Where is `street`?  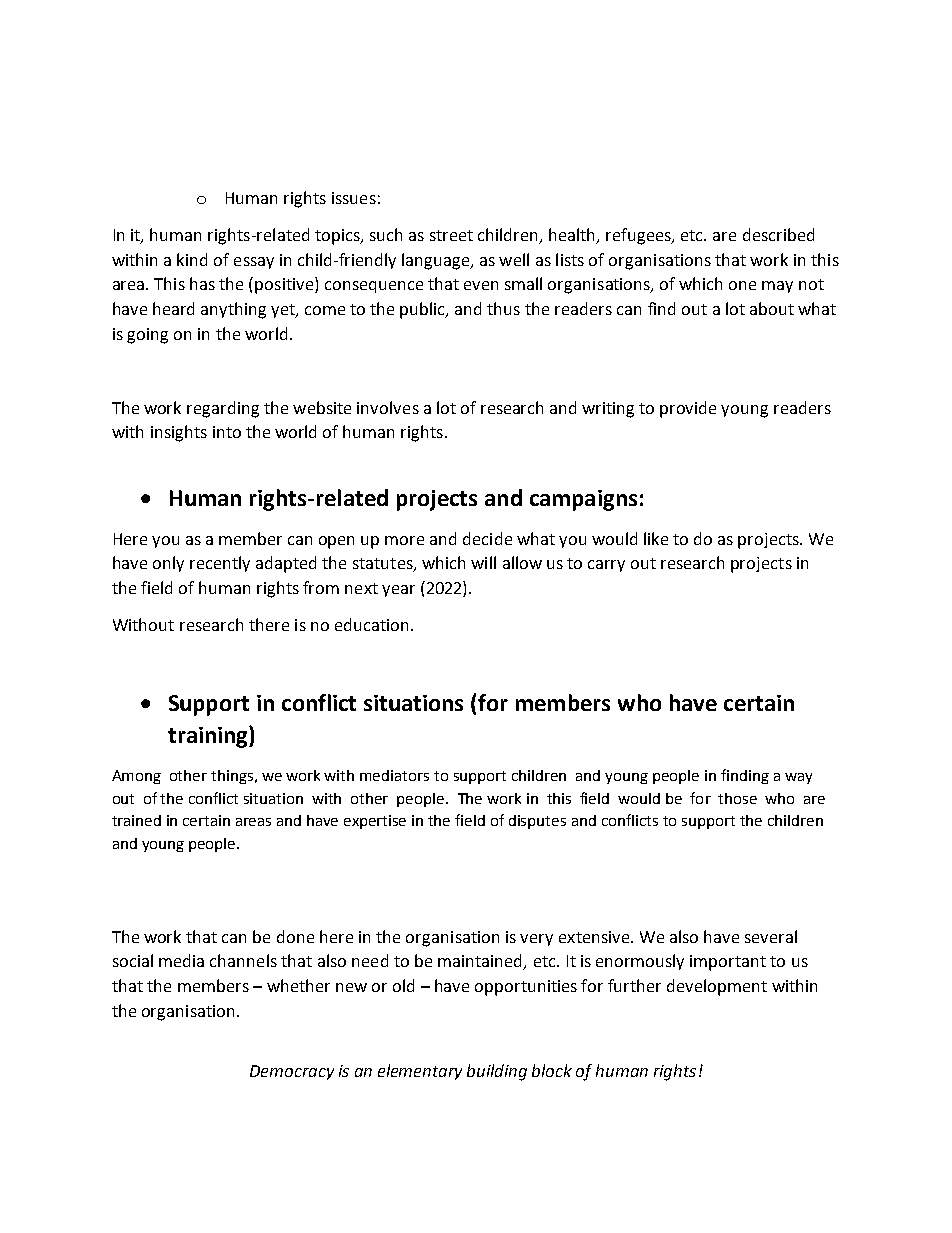
street is located at coordinates (451, 235).
